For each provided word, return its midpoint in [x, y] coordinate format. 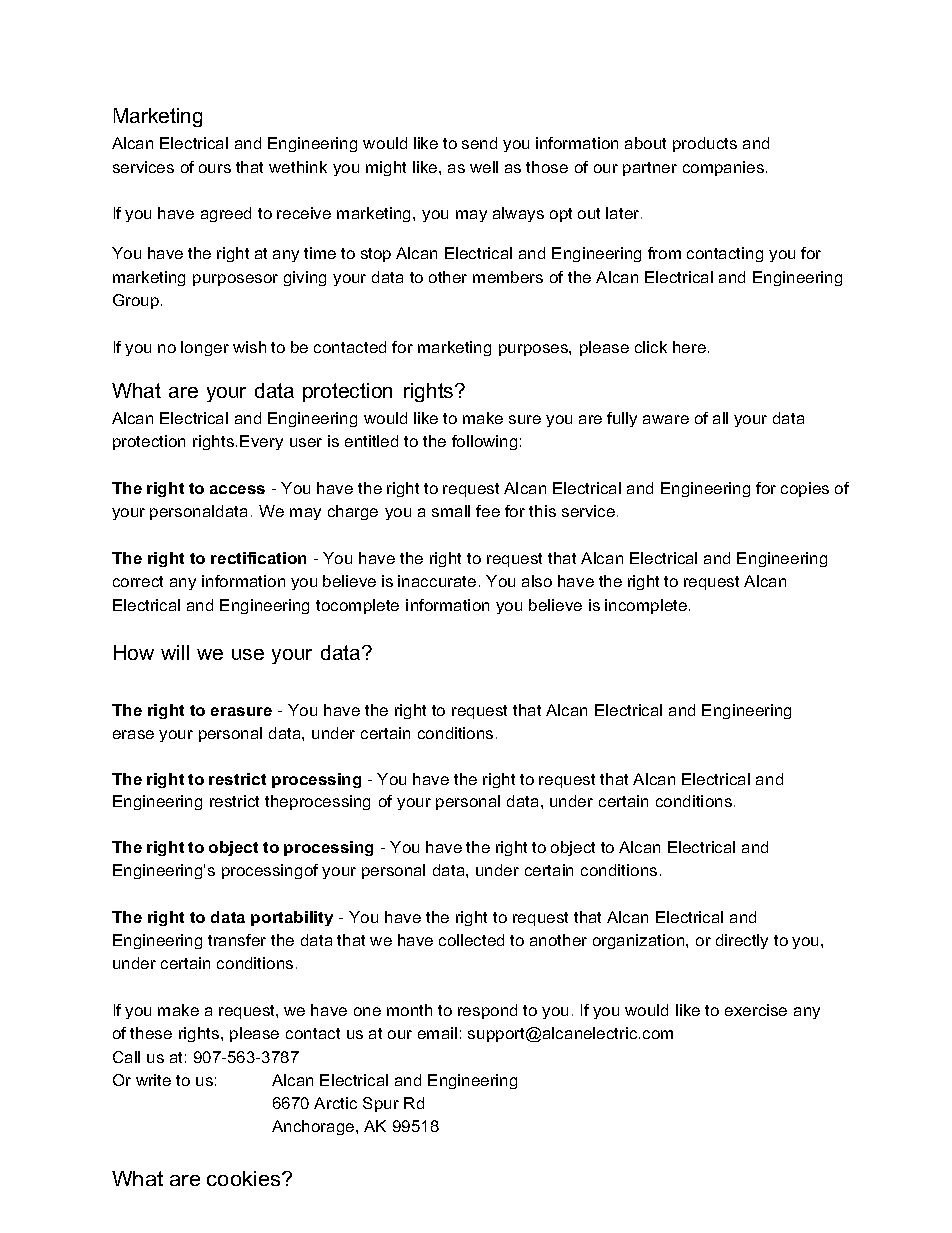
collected [471, 940]
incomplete [646, 606]
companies [725, 168]
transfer [237, 940]
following [484, 442]
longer [205, 348]
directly [742, 941]
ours [215, 168]
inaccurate [437, 581]
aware [666, 419]
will [175, 652]
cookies [245, 1178]
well [484, 167]
